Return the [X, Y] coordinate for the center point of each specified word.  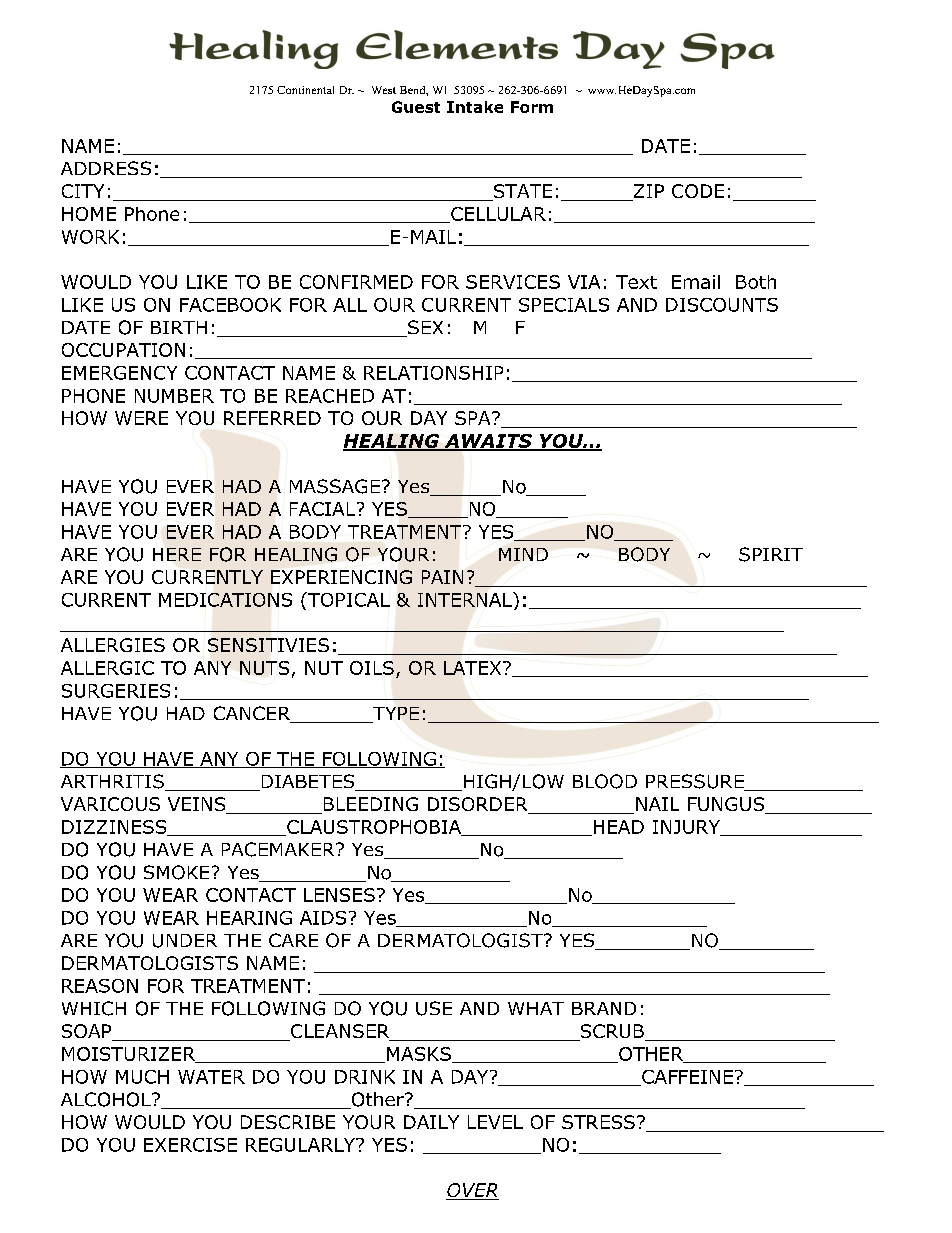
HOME [89, 214]
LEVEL [495, 1122]
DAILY [431, 1122]
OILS [372, 668]
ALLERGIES [113, 645]
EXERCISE [190, 1145]
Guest [416, 107]
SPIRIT [771, 554]
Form [532, 107]
